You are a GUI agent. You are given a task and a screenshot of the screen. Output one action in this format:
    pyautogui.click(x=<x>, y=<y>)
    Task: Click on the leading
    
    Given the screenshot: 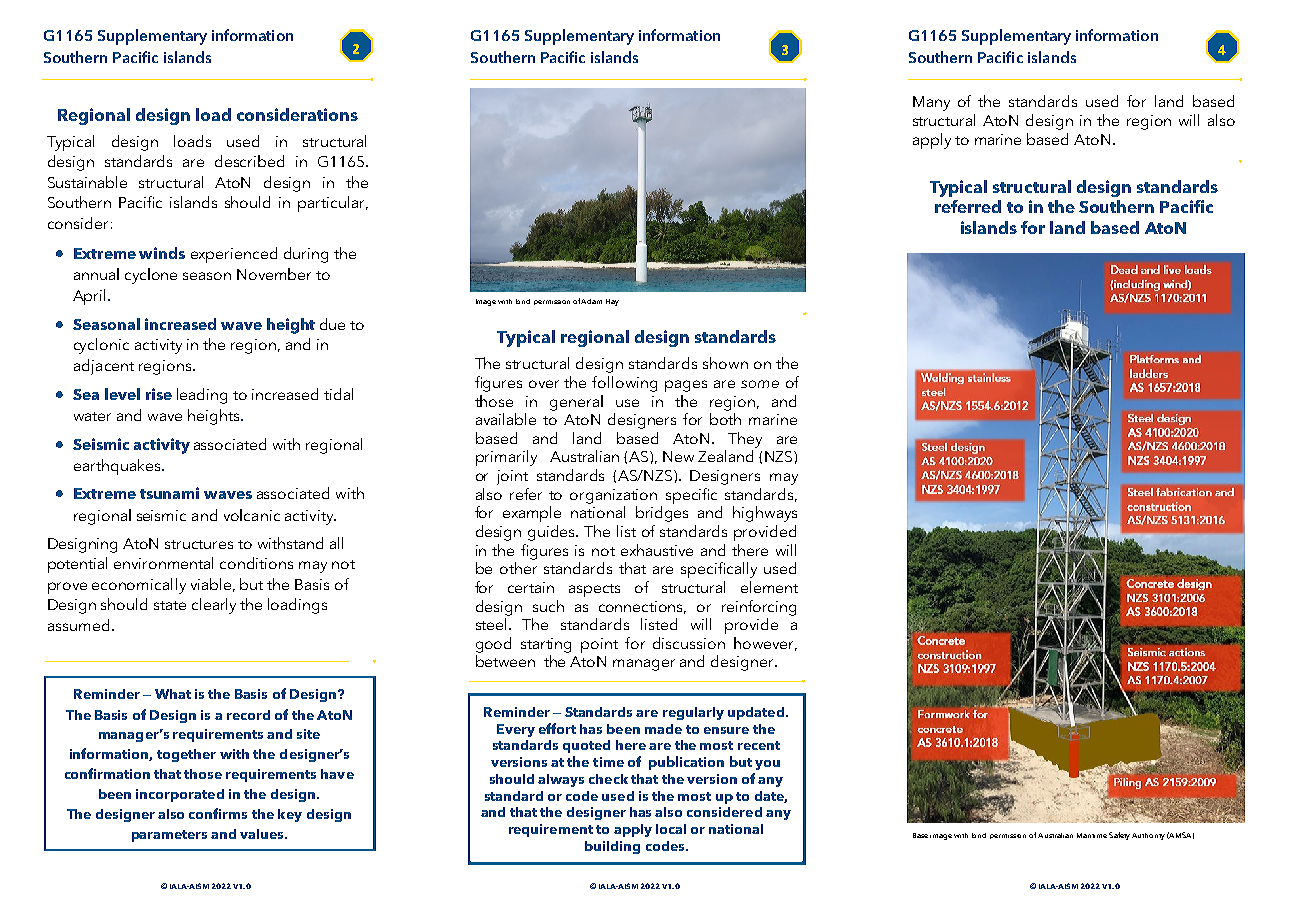 What is the action you would take?
    pyautogui.click(x=202, y=396)
